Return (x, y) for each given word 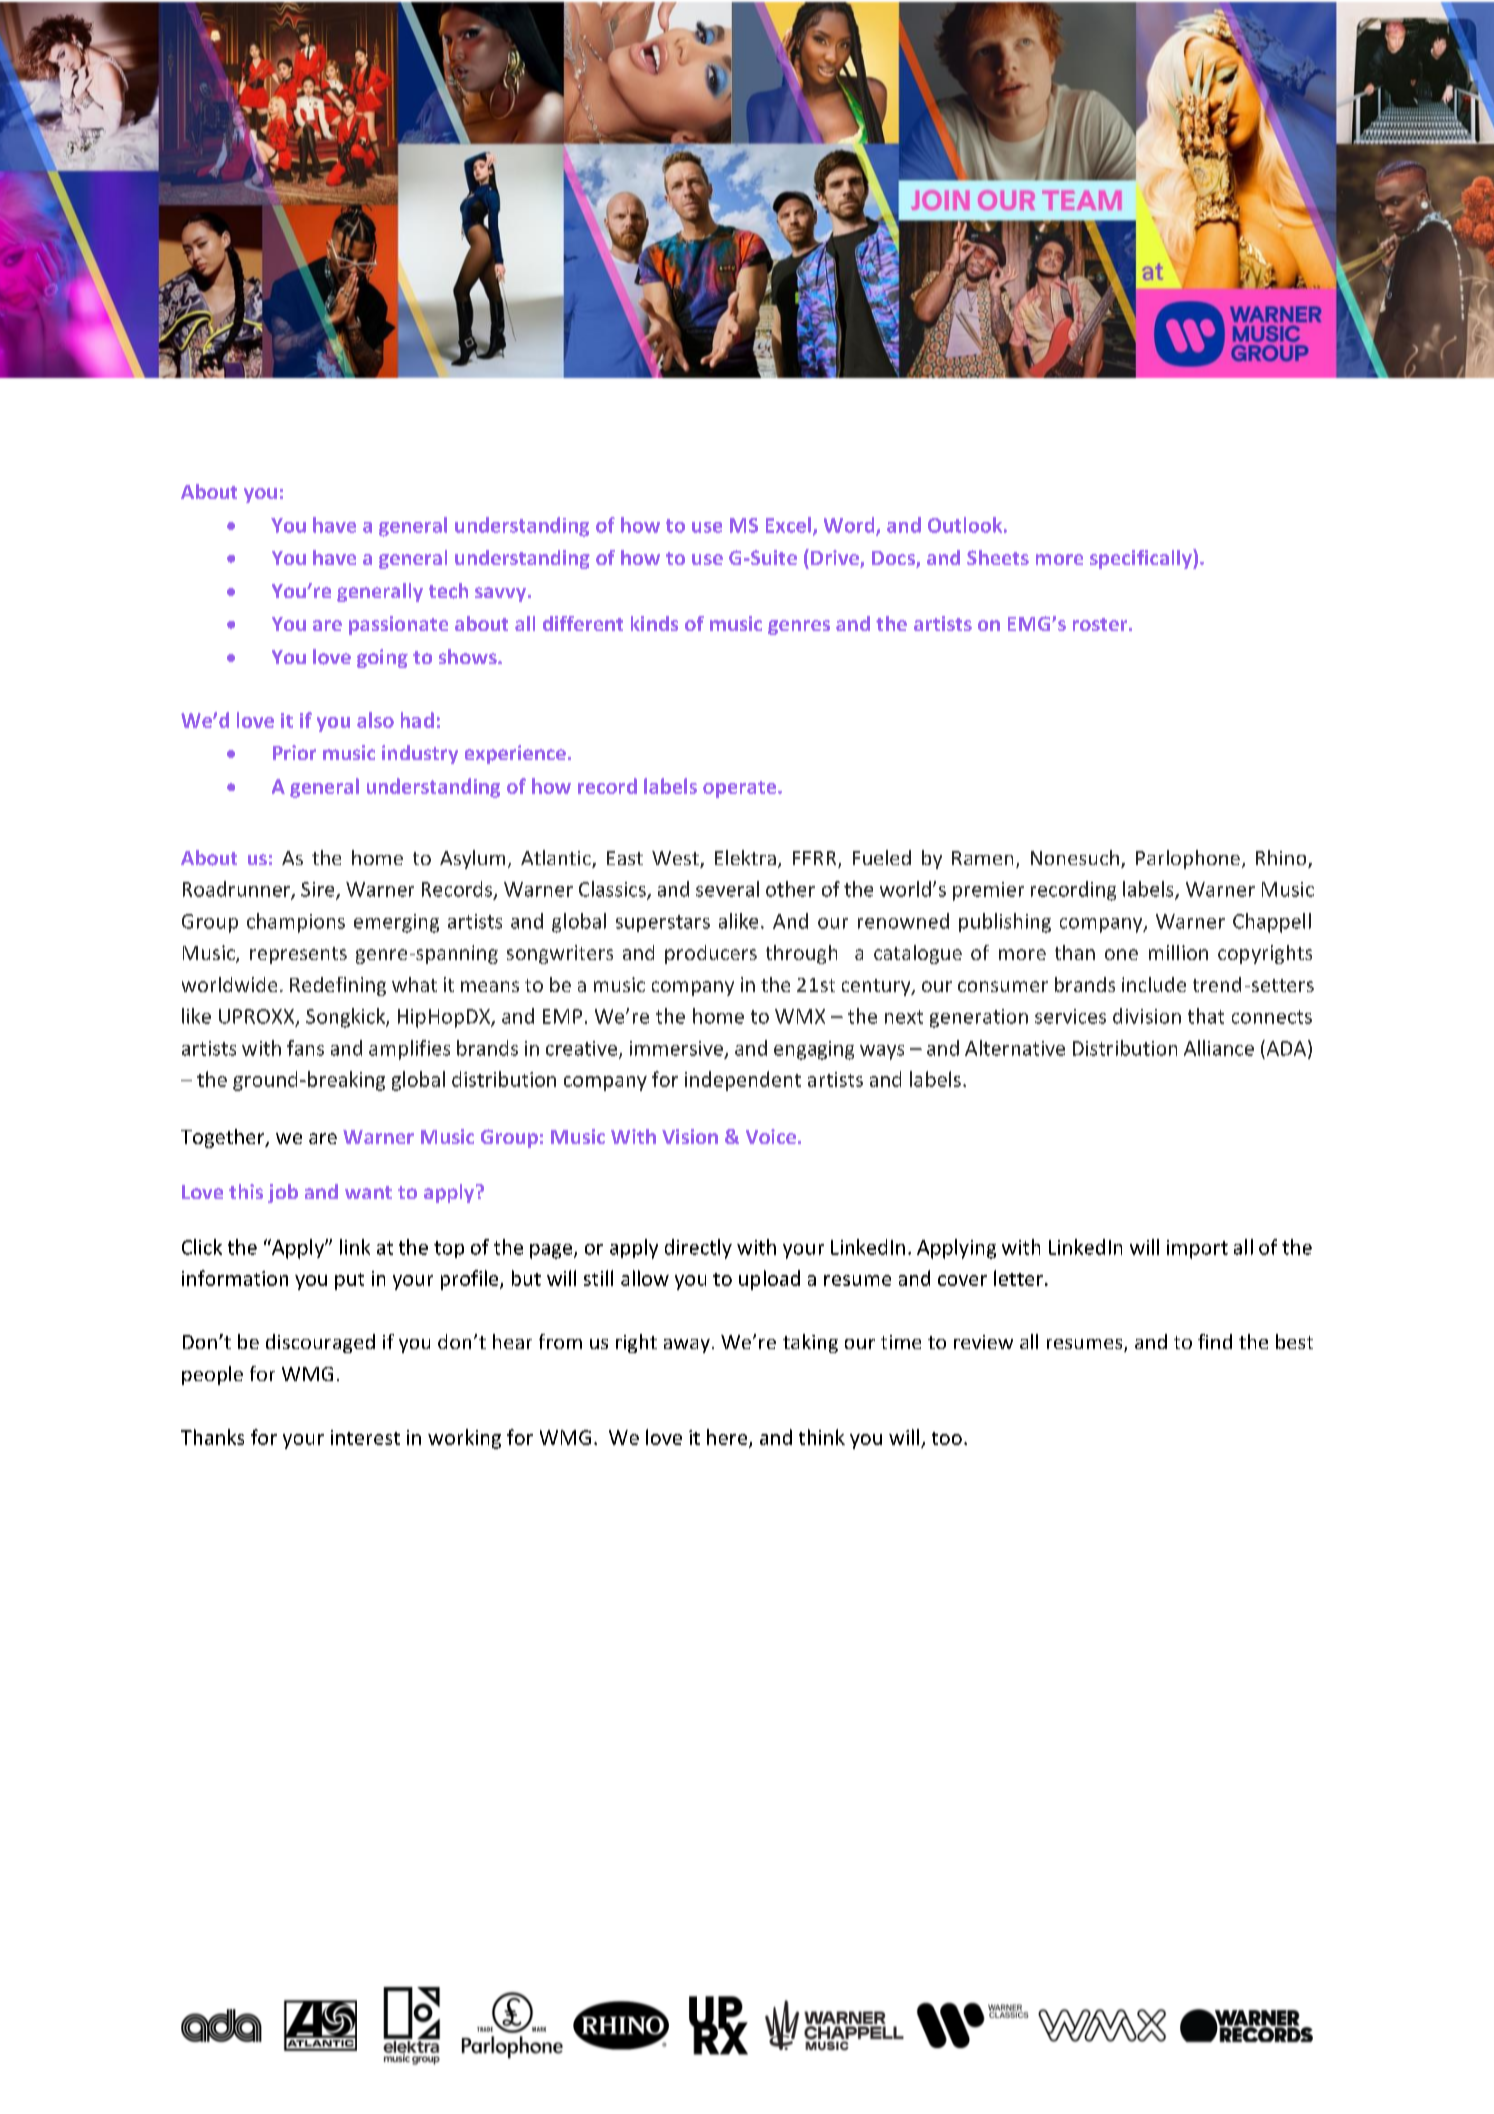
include (1154, 984)
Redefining (338, 986)
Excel (788, 525)
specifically (1142, 559)
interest (365, 1437)
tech (448, 591)
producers (711, 954)
